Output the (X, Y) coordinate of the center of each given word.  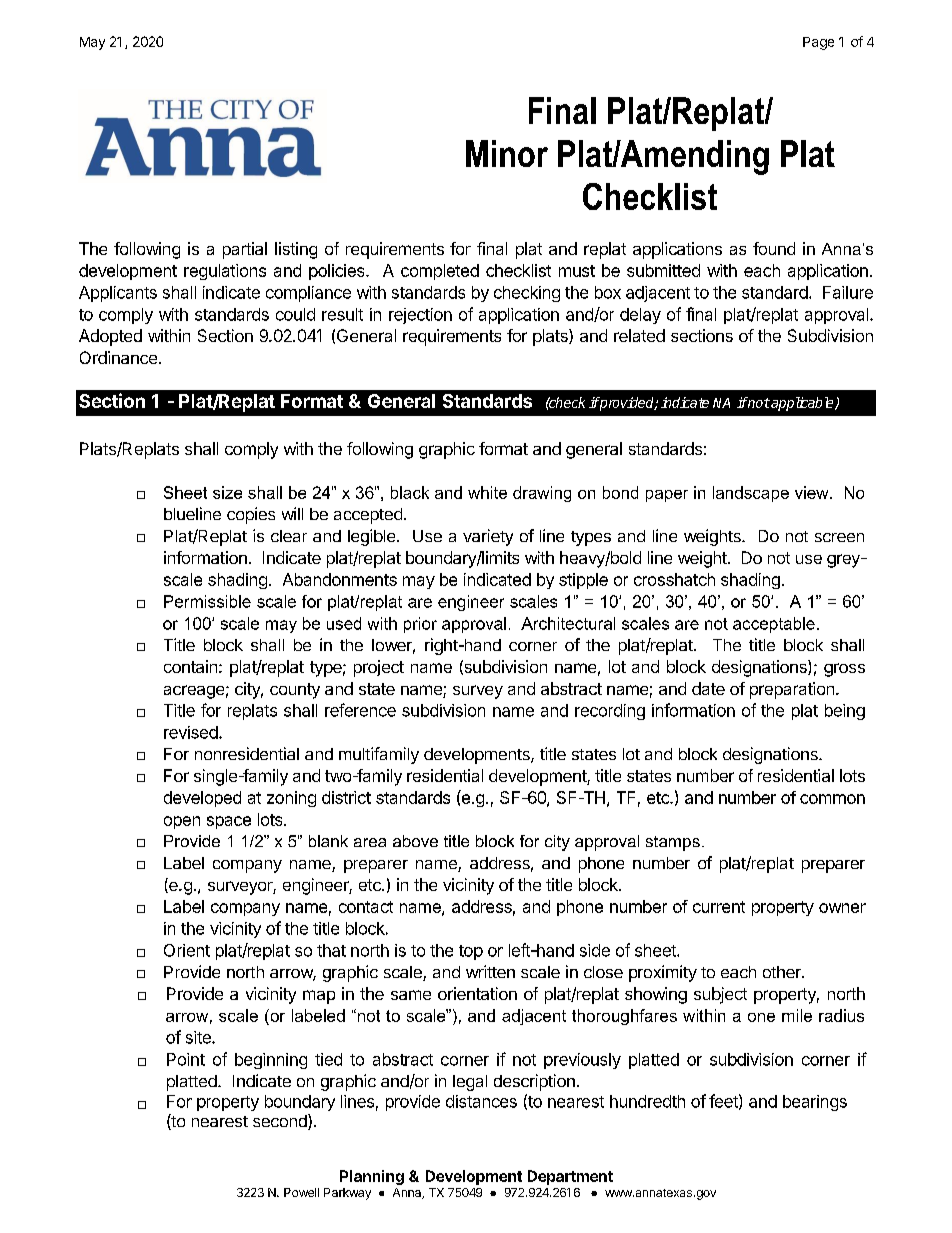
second (281, 1122)
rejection (420, 316)
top (471, 952)
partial (245, 250)
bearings (815, 1103)
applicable (802, 404)
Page (818, 43)
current (719, 907)
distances (481, 1101)
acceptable (774, 625)
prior (420, 625)
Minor (507, 153)
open (182, 822)
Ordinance (118, 357)
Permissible (207, 601)
